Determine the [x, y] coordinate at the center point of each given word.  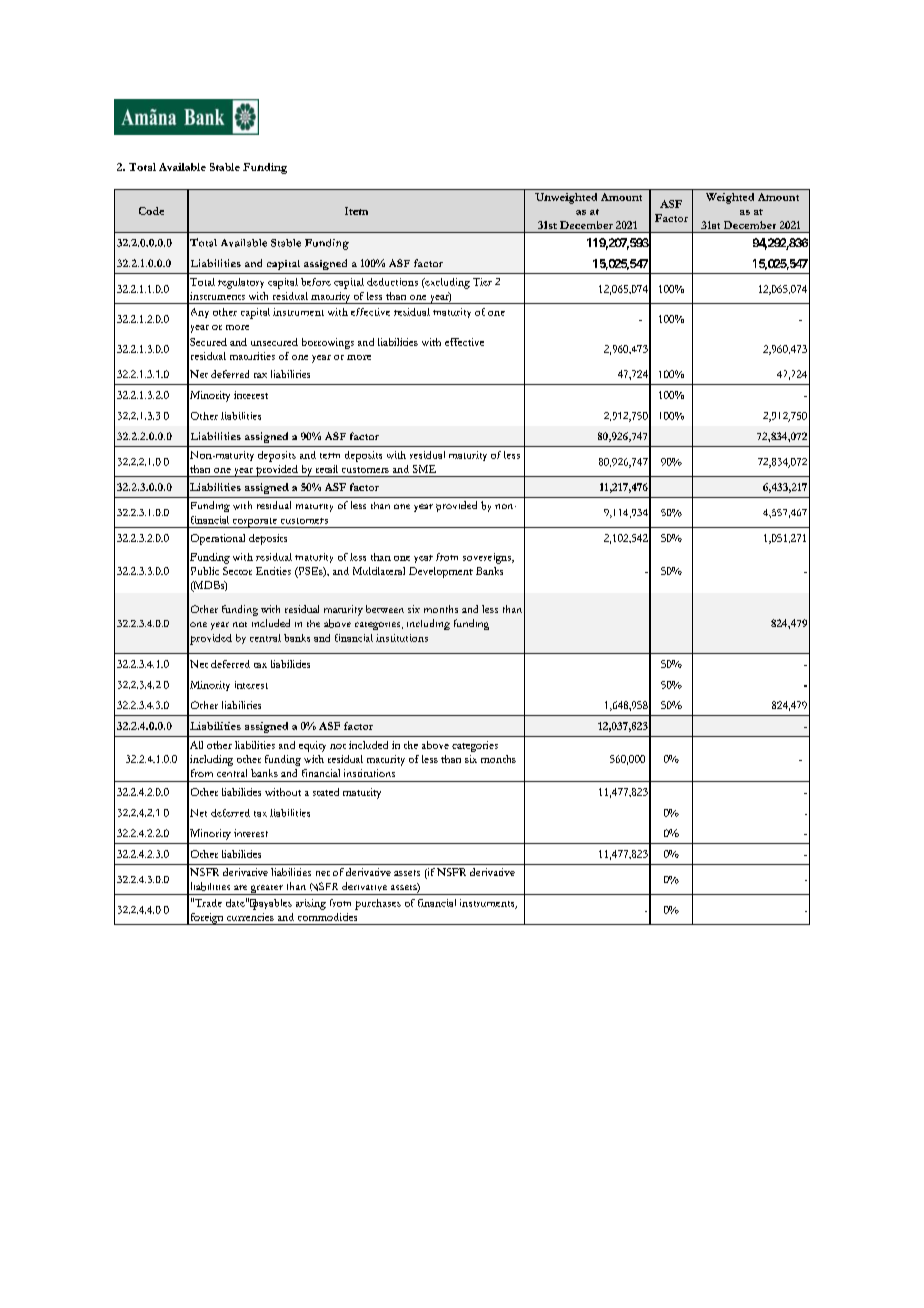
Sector [237, 571]
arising [311, 904]
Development [441, 572]
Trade [207, 902]
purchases [378, 904]
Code [151, 211]
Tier [482, 282]
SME [424, 469]
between [385, 609]
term [330, 456]
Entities [273, 571]
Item [356, 211]
